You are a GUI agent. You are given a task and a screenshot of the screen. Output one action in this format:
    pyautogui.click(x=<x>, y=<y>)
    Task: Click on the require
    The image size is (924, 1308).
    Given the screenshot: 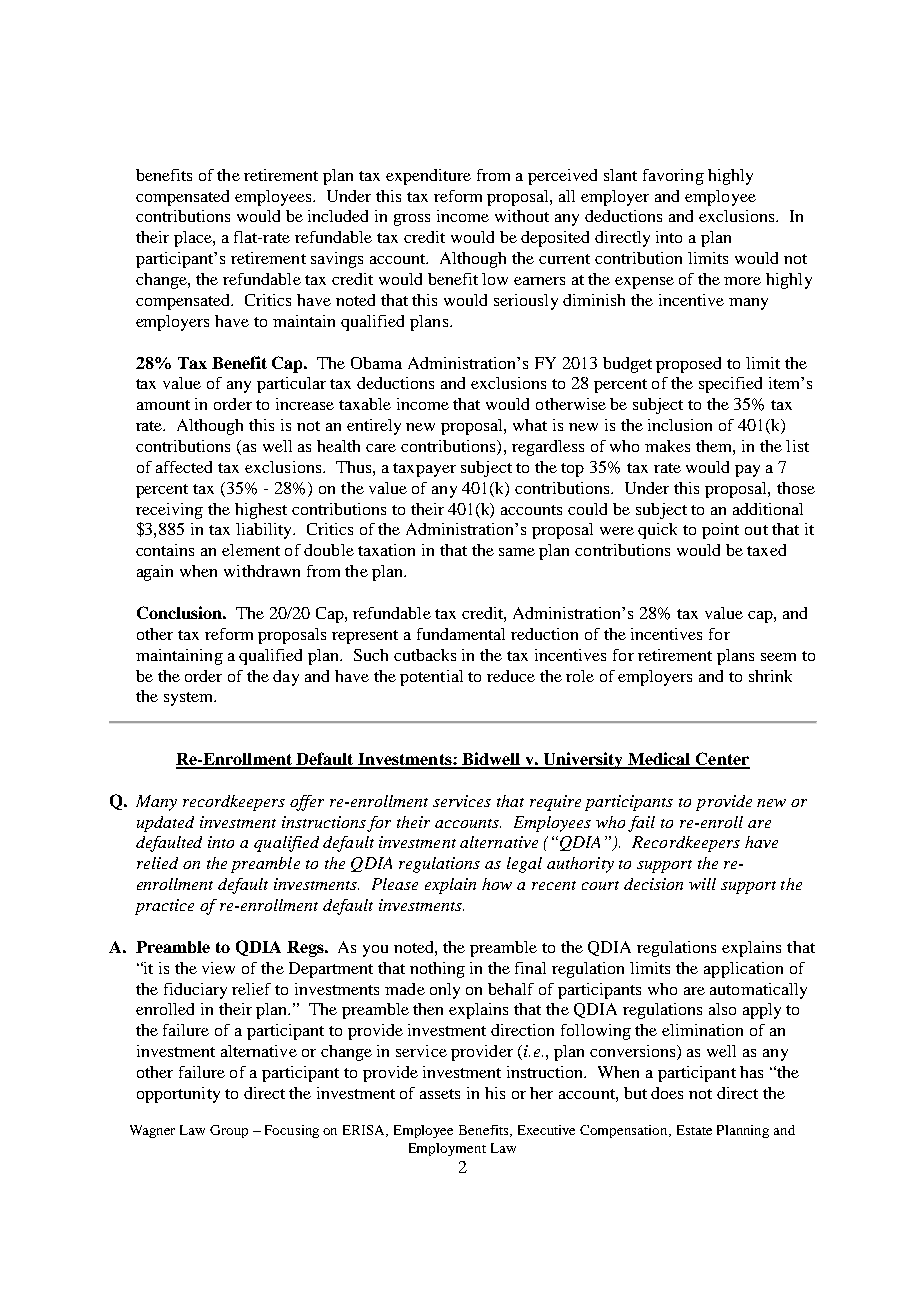 What is the action you would take?
    pyautogui.click(x=555, y=803)
